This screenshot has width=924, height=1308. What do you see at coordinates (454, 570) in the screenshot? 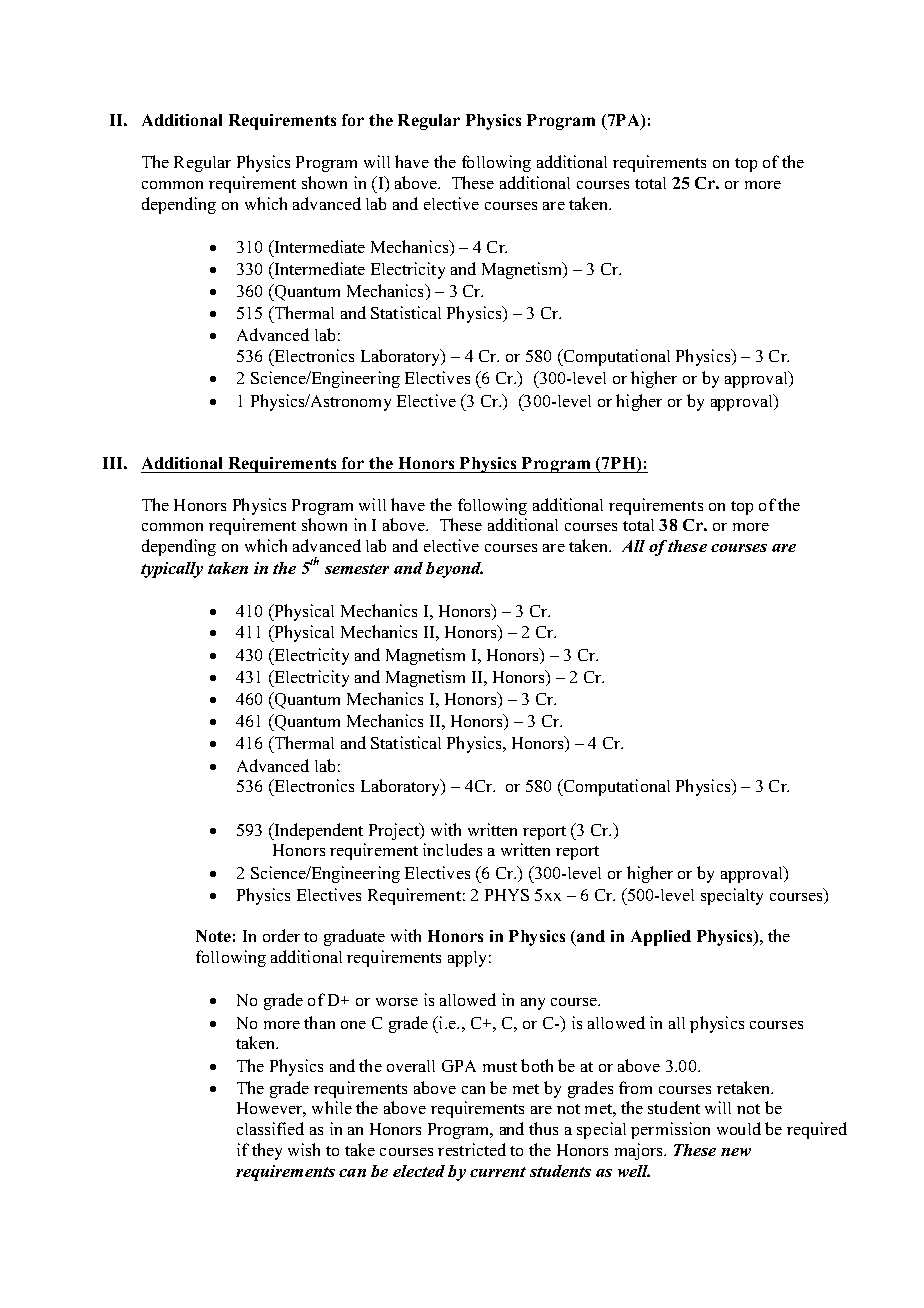
I see `beyond` at bounding box center [454, 570].
